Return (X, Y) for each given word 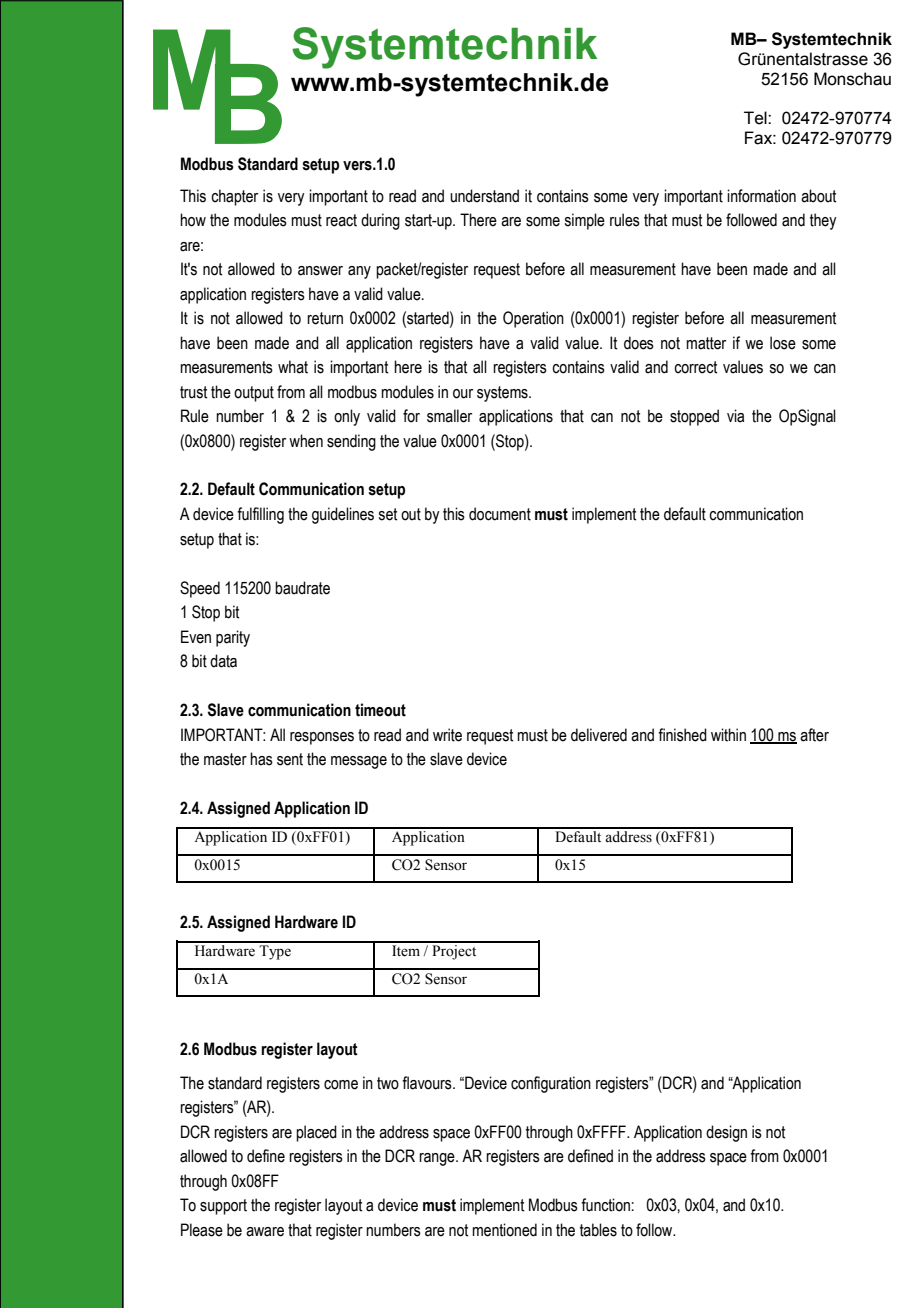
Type (275, 952)
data (223, 661)
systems (503, 394)
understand (484, 196)
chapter (234, 197)
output (254, 394)
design (726, 1133)
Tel (756, 118)
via (735, 416)
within (728, 735)
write (447, 735)
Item (406, 951)
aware (265, 1232)
